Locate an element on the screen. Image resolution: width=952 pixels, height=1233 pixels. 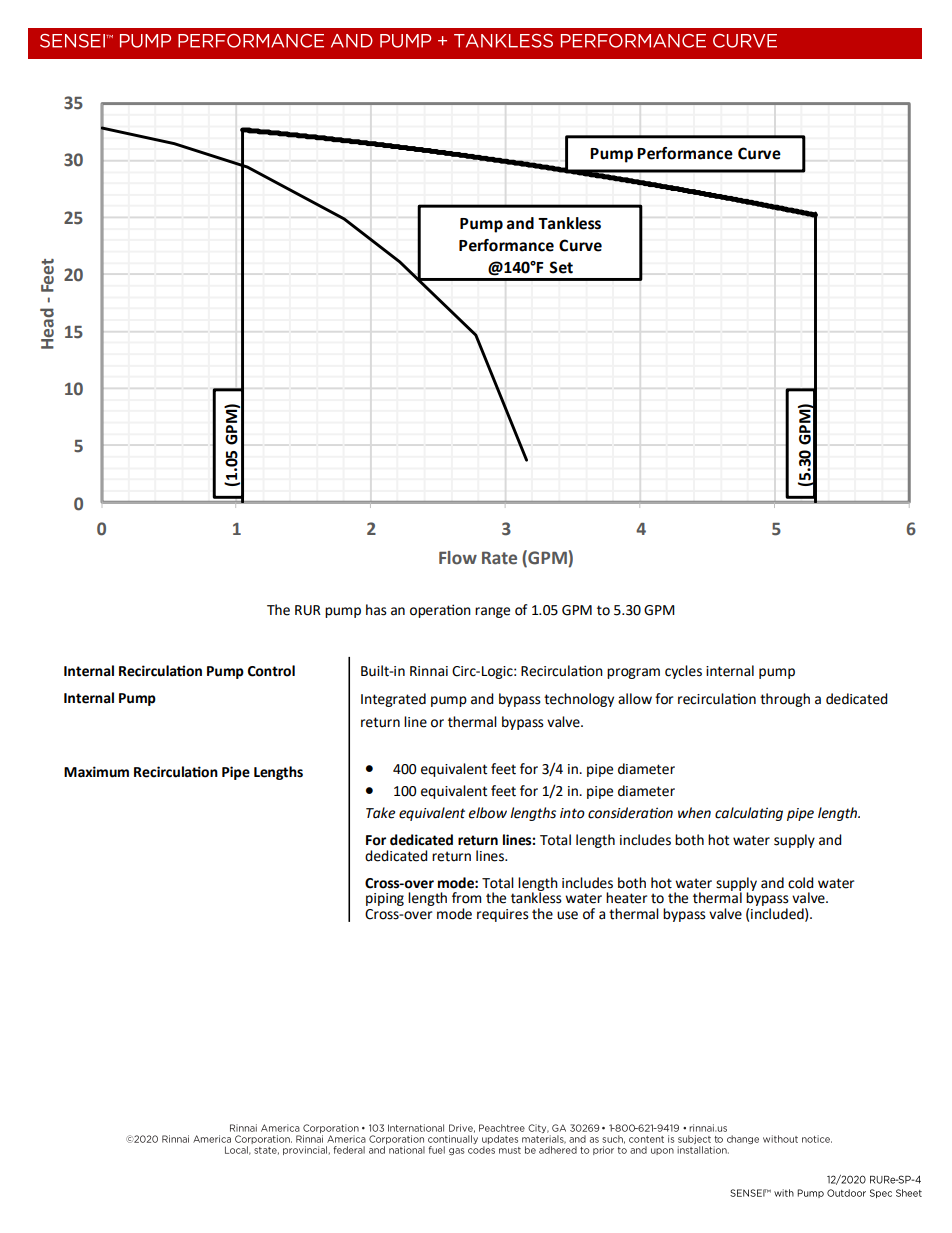
range is located at coordinates (492, 612).
